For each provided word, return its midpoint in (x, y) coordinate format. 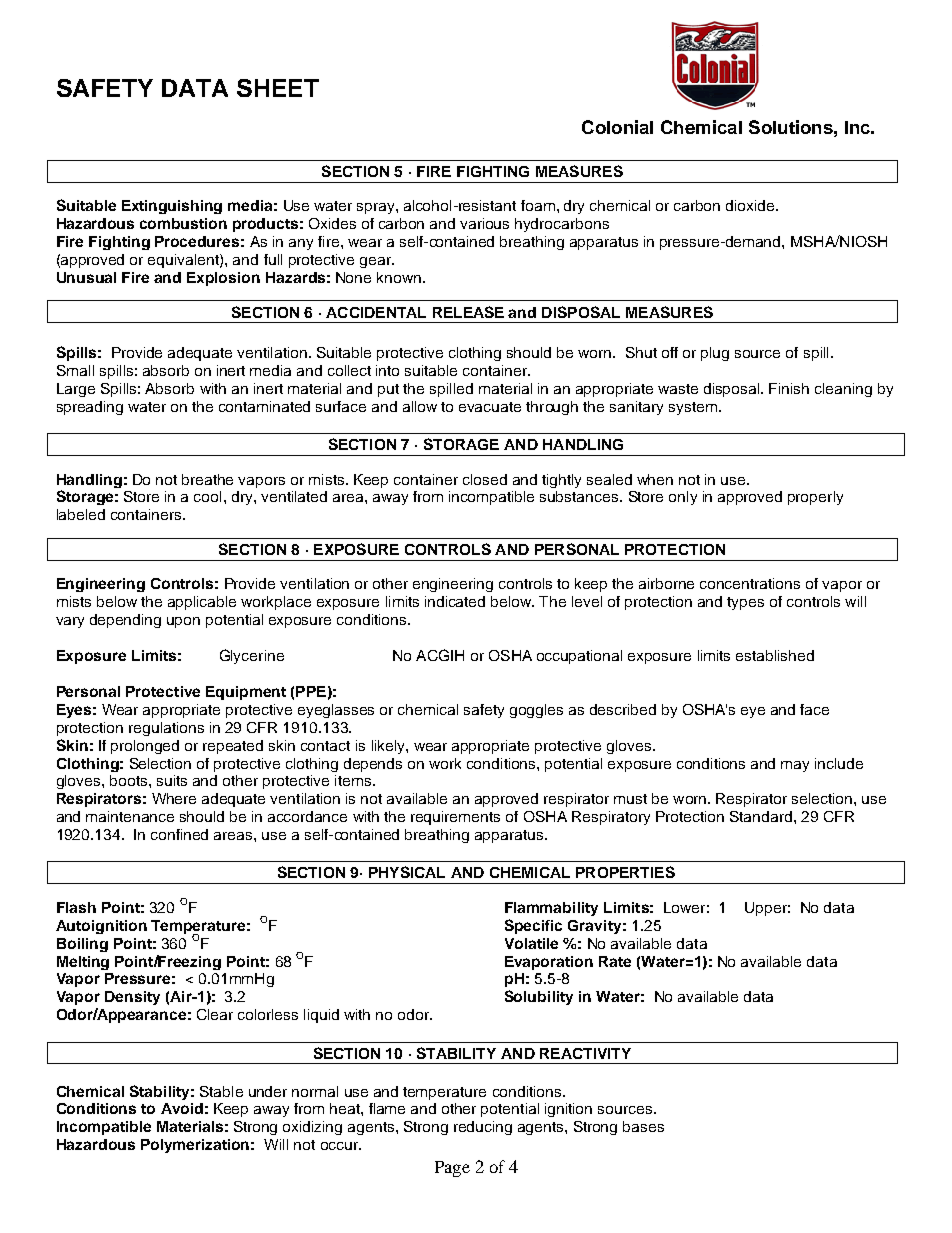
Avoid (182, 1108)
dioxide (751, 205)
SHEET (278, 88)
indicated (455, 601)
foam (538, 205)
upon (183, 622)
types (745, 603)
